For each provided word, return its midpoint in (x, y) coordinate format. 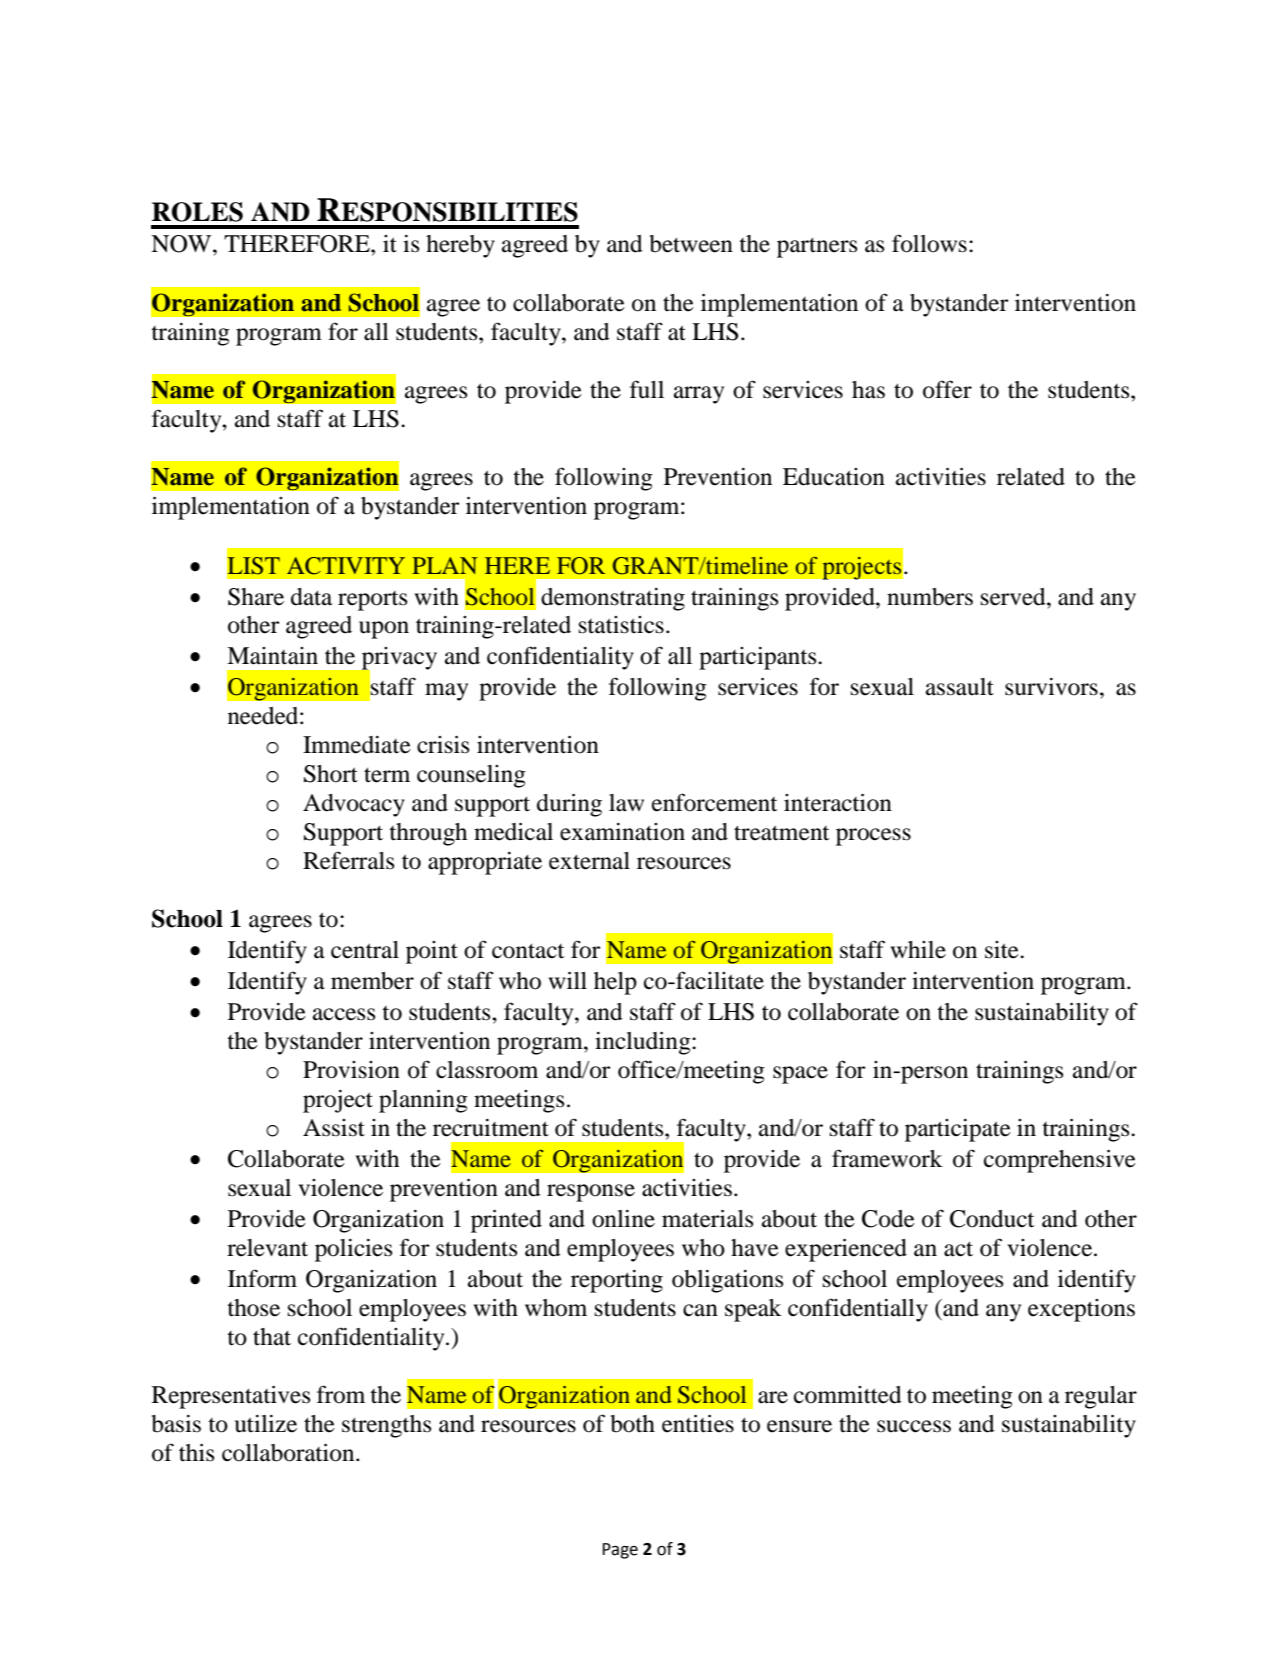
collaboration (289, 1453)
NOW (182, 244)
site (1003, 950)
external (589, 861)
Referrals (348, 860)
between (691, 244)
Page (620, 1551)
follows (929, 243)
